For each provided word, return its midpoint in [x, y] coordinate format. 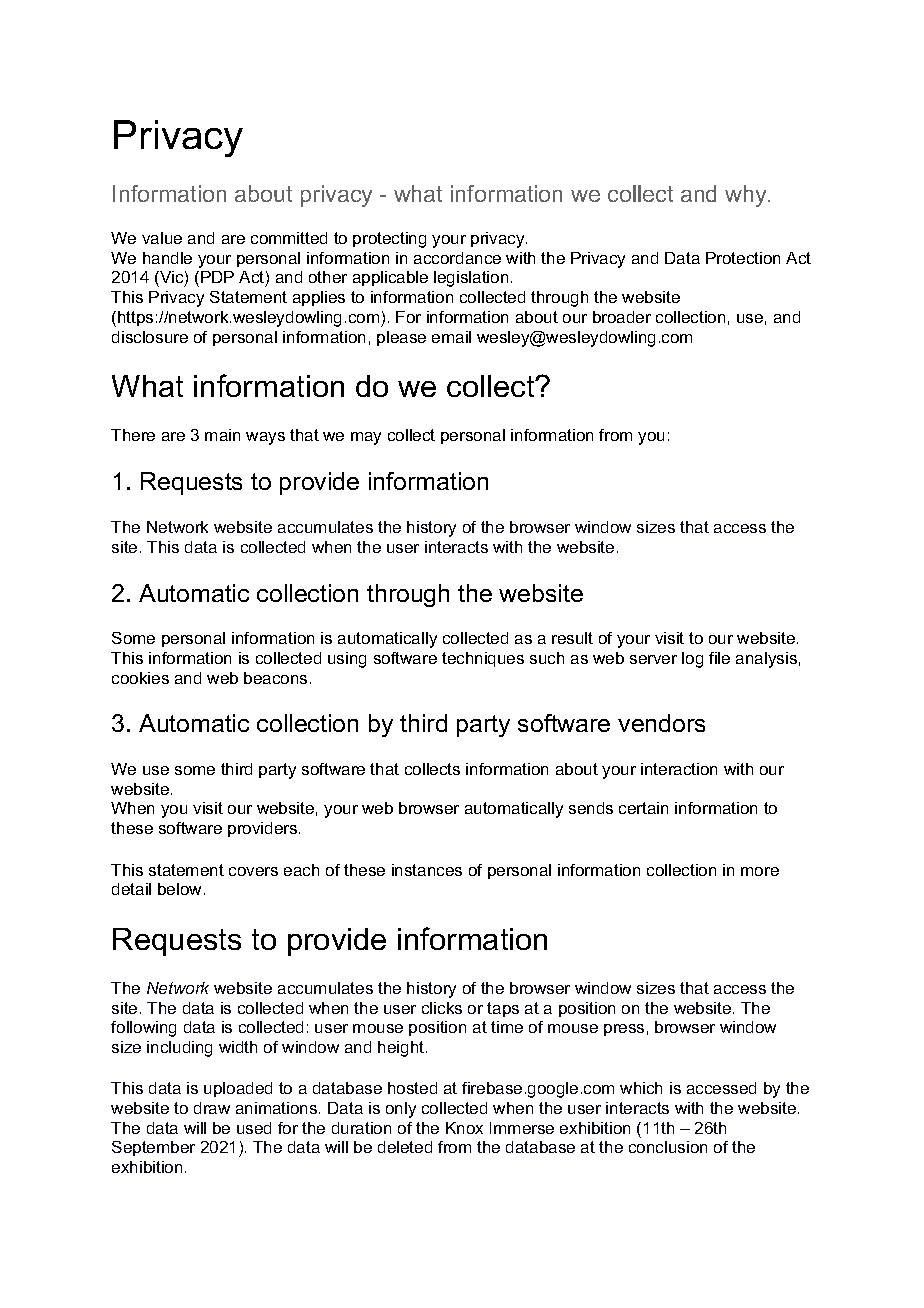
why [747, 196]
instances [427, 870]
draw [212, 1108]
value [162, 238]
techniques [483, 659]
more [760, 871]
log [692, 660]
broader [622, 317]
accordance [457, 258]
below [179, 889]
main [222, 435]
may [366, 438]
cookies [140, 678]
